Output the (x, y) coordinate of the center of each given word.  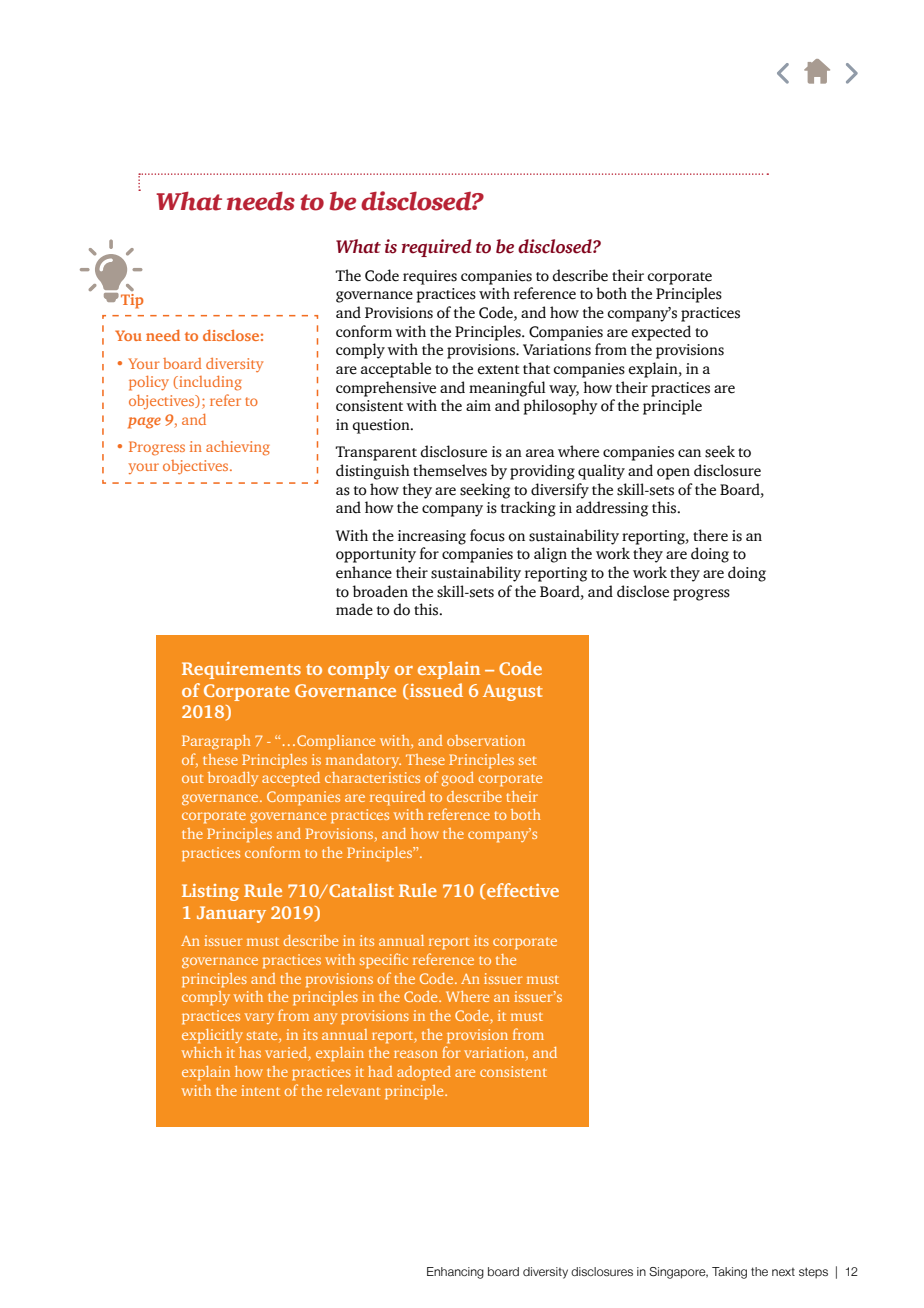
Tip (132, 301)
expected (661, 333)
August (513, 692)
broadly (233, 779)
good (458, 779)
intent (260, 1090)
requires (430, 277)
